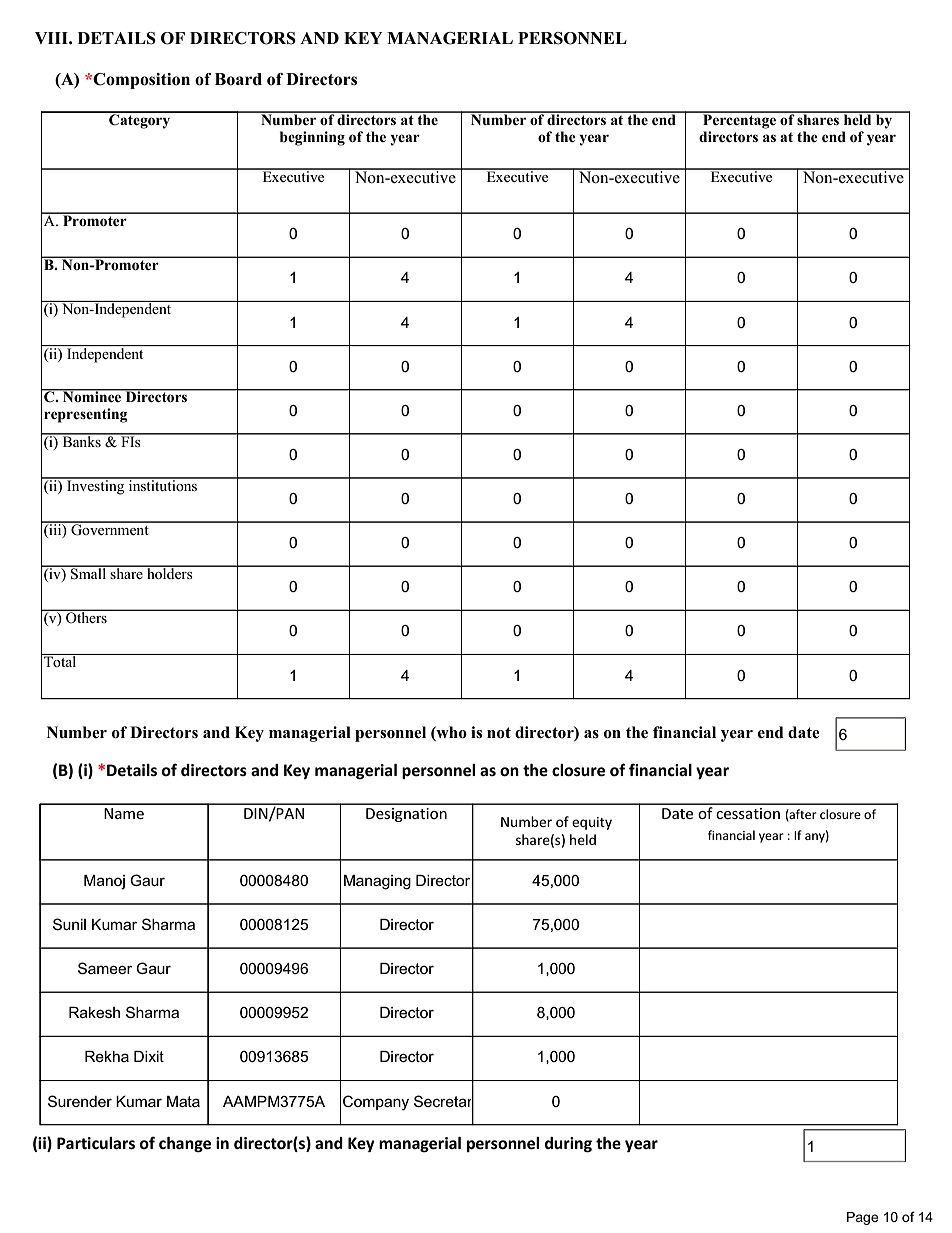 The height and width of the screenshot is (1233, 952). I want to click on Board, so click(238, 79).
